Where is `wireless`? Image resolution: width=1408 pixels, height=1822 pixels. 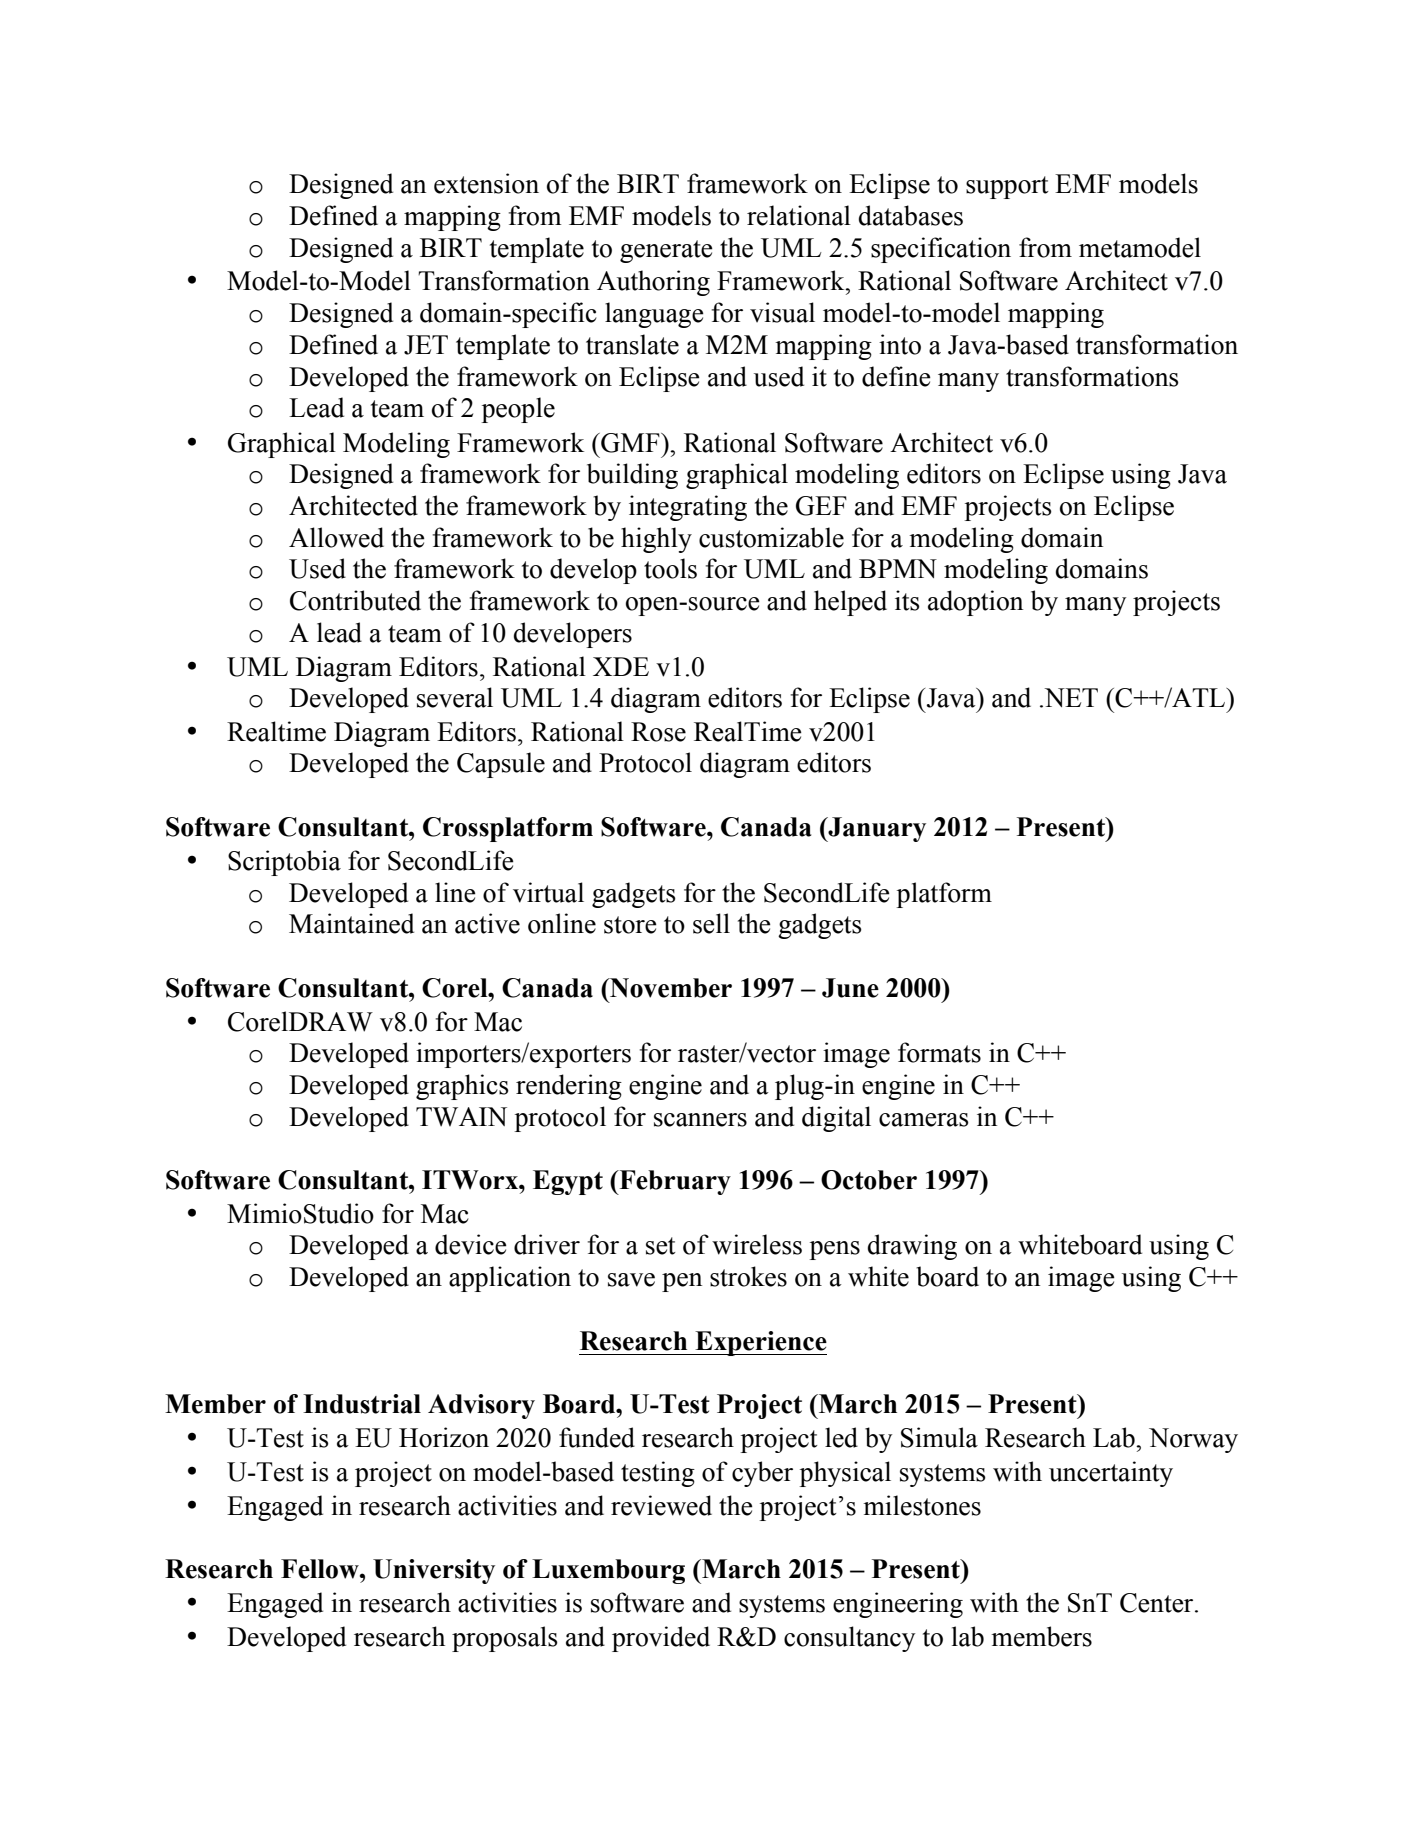 wireless is located at coordinates (757, 1244).
